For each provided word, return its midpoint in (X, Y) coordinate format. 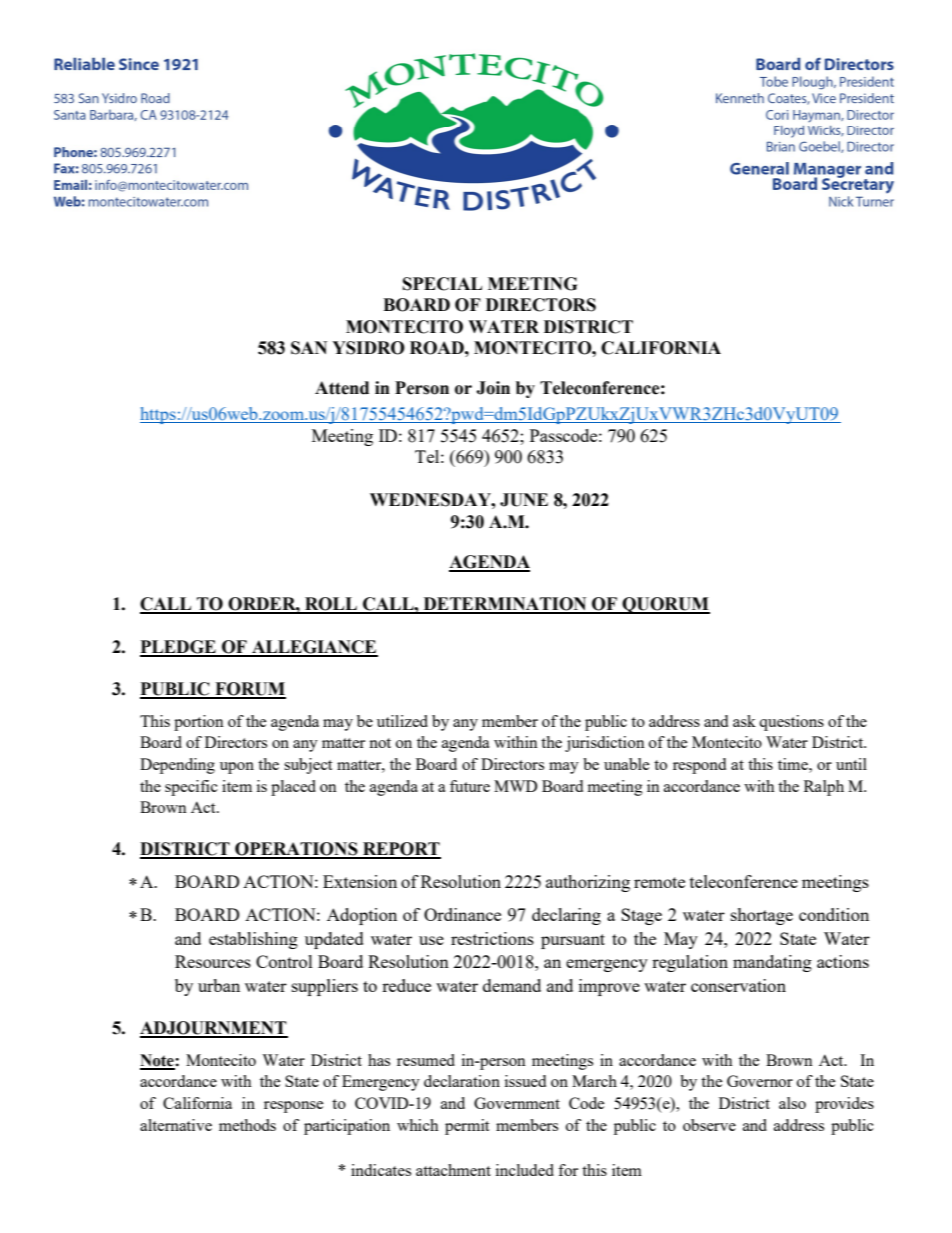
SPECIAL (442, 284)
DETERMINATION (505, 605)
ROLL (331, 605)
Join (493, 388)
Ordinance (462, 914)
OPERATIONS (296, 850)
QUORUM (665, 605)
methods (247, 1125)
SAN (309, 348)
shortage (762, 916)
